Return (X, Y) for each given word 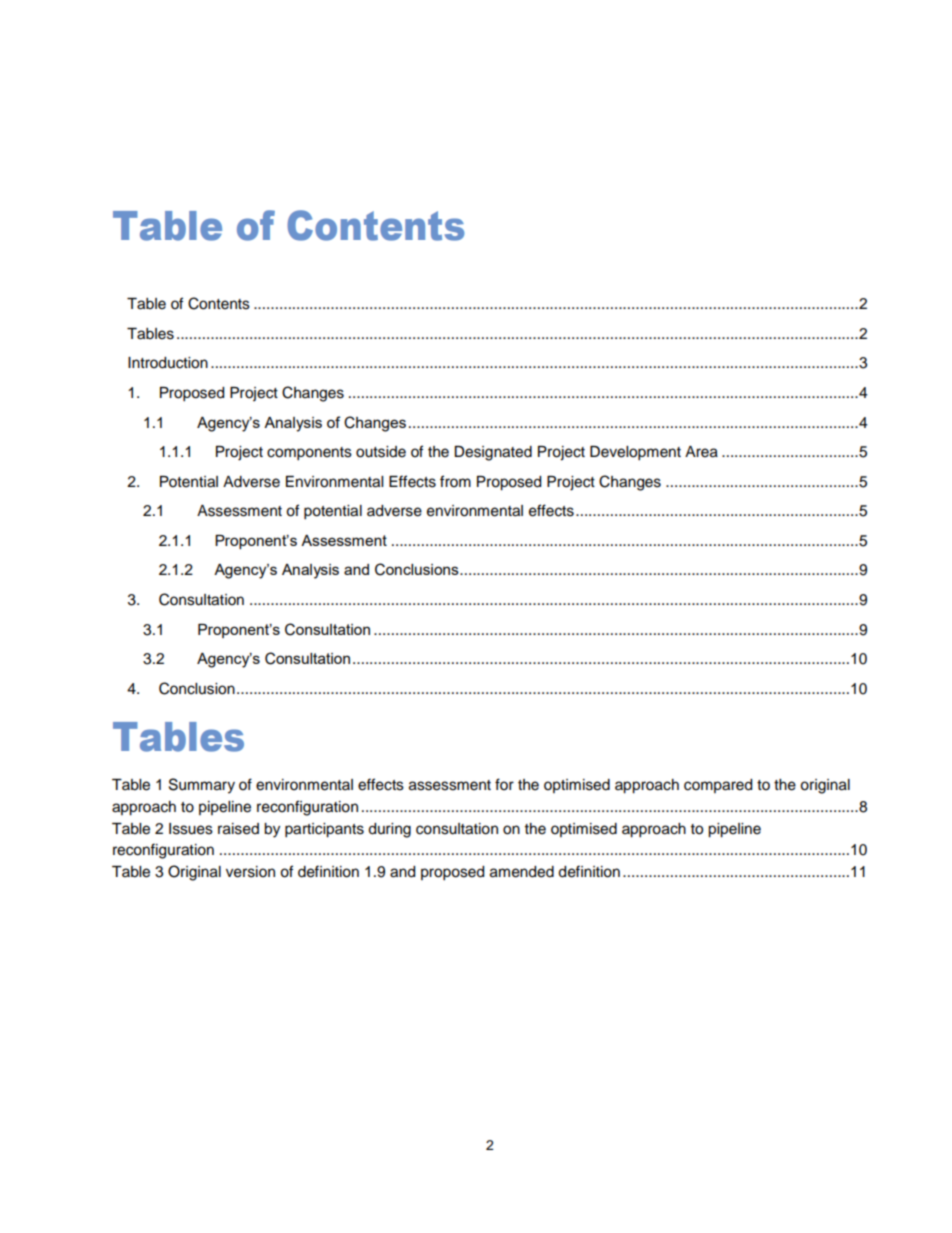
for (504, 784)
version (250, 872)
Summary (202, 786)
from (455, 481)
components (309, 454)
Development (635, 453)
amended (522, 872)
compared (718, 786)
